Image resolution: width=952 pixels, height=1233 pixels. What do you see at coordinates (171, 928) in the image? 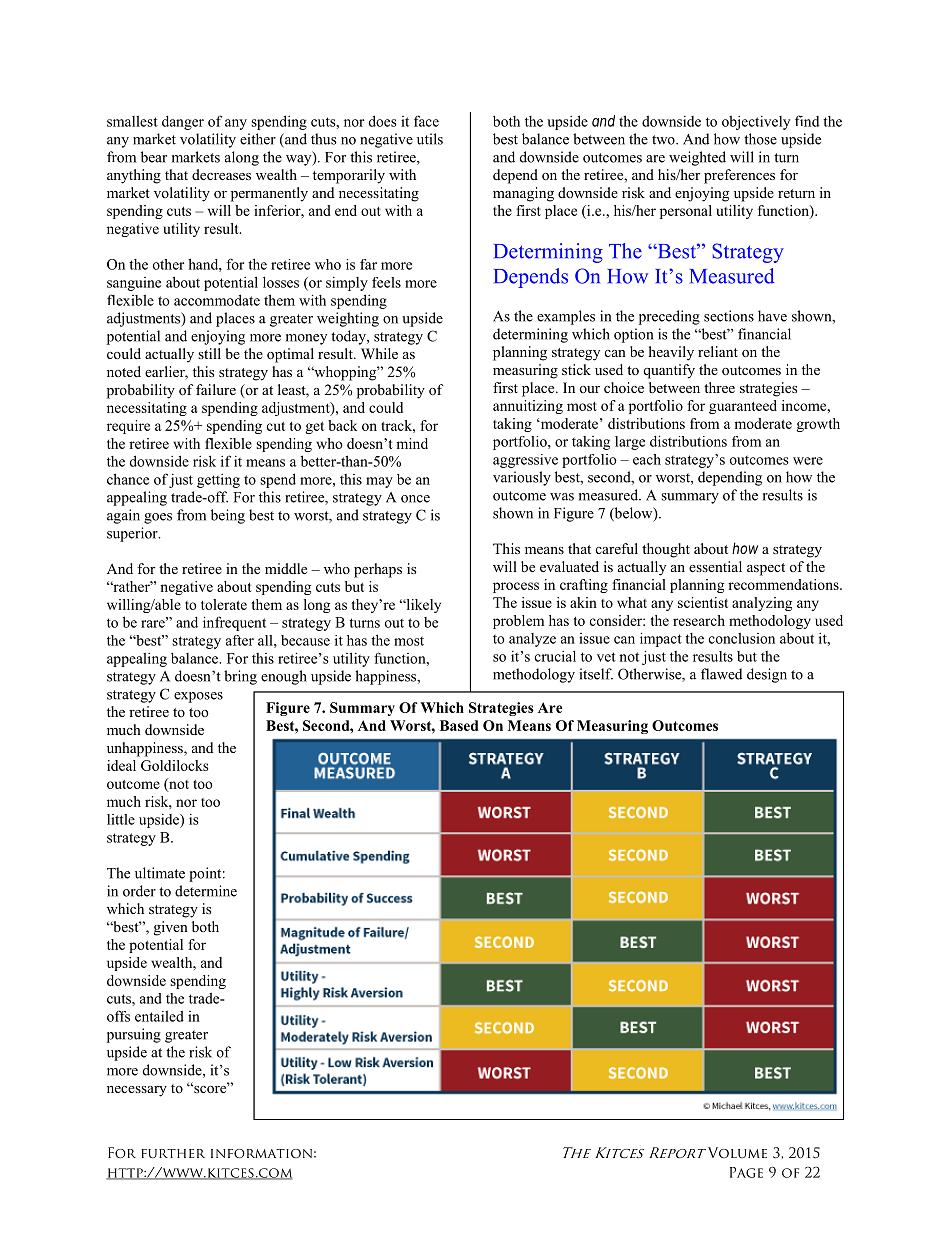
I see `given` at bounding box center [171, 928].
